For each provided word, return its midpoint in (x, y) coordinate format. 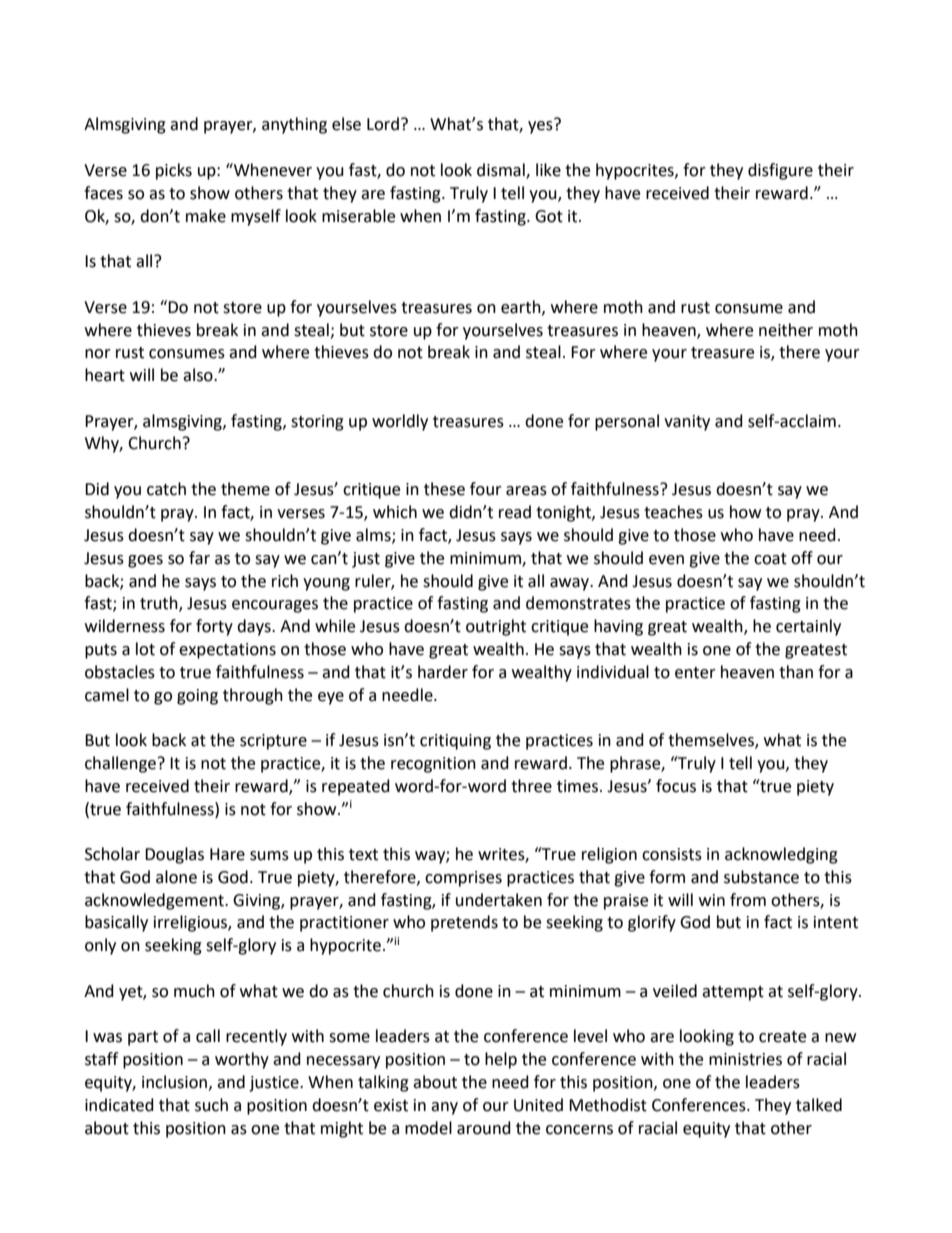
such (211, 1105)
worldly (400, 422)
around (484, 1128)
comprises (463, 879)
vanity (687, 423)
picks (174, 171)
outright (496, 627)
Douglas (174, 855)
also (199, 375)
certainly (808, 627)
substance (761, 877)
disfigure (780, 171)
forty (214, 627)
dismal (502, 171)
